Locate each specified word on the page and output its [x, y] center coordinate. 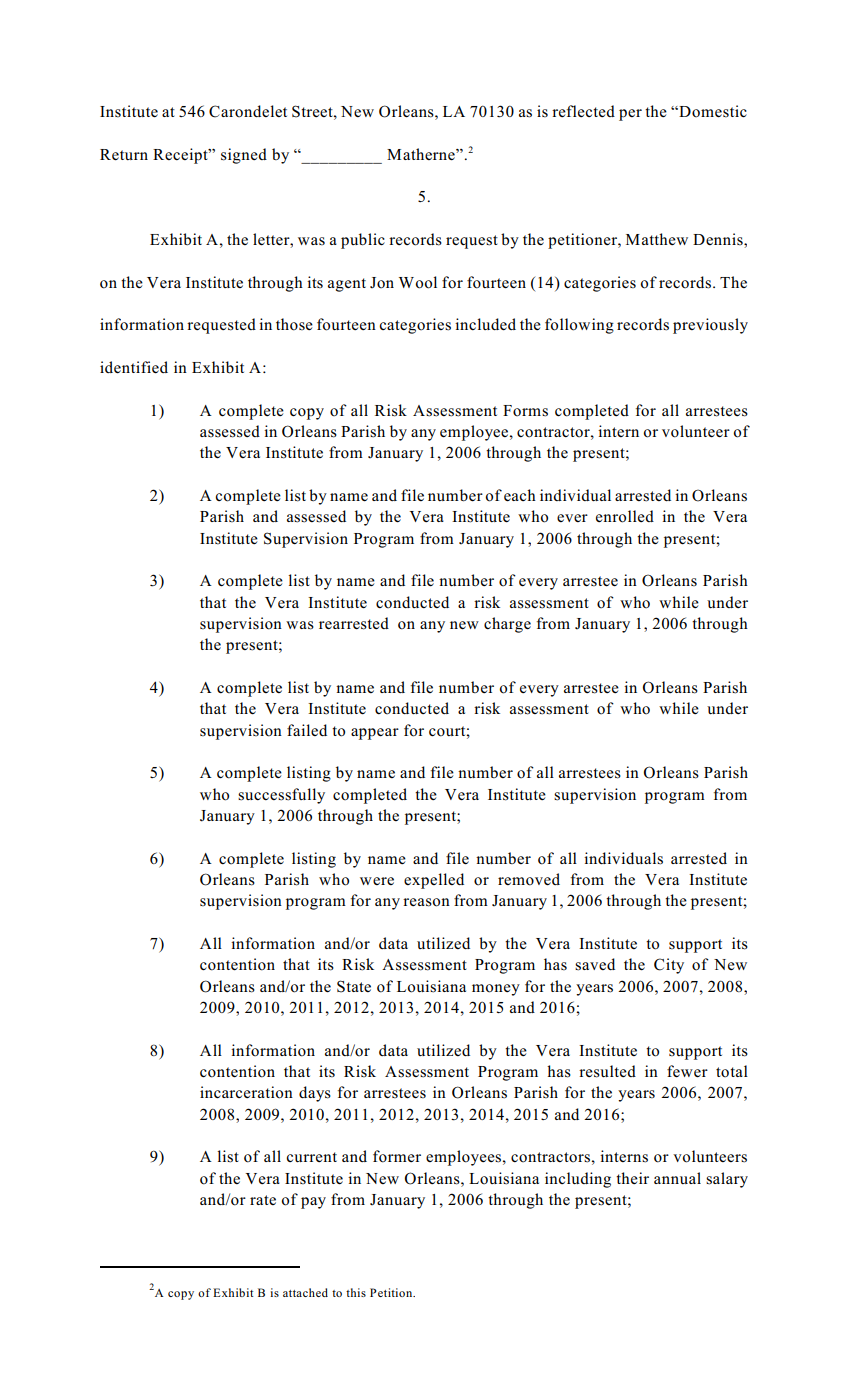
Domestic [712, 111]
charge [507, 625]
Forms [525, 411]
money [496, 990]
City [669, 966]
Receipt [181, 156]
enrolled [625, 516]
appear [375, 734]
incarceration [246, 1092]
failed [307, 730]
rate [263, 1200]
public [363, 241]
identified [134, 367]
